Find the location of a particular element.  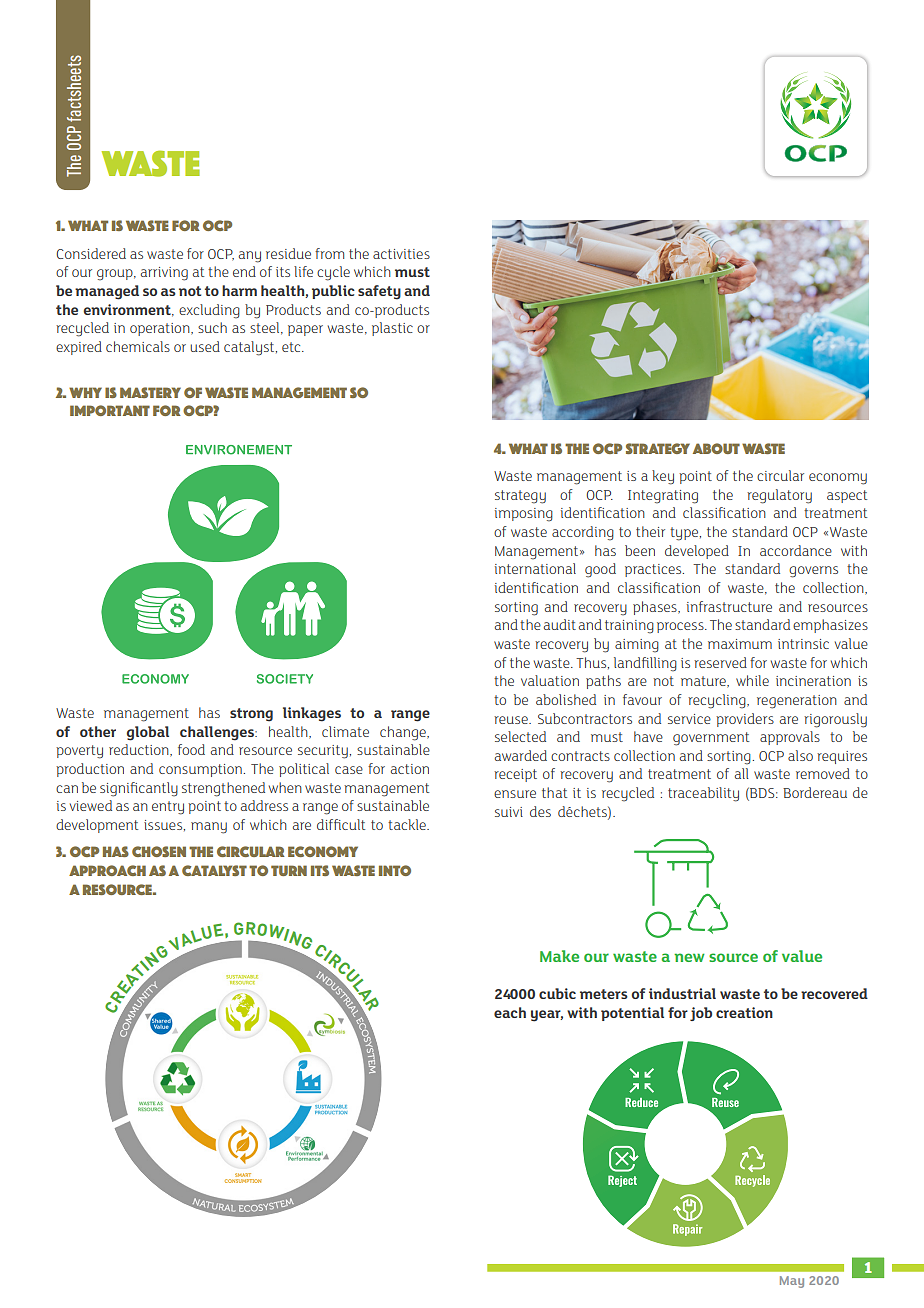

activities is located at coordinates (401, 254).
